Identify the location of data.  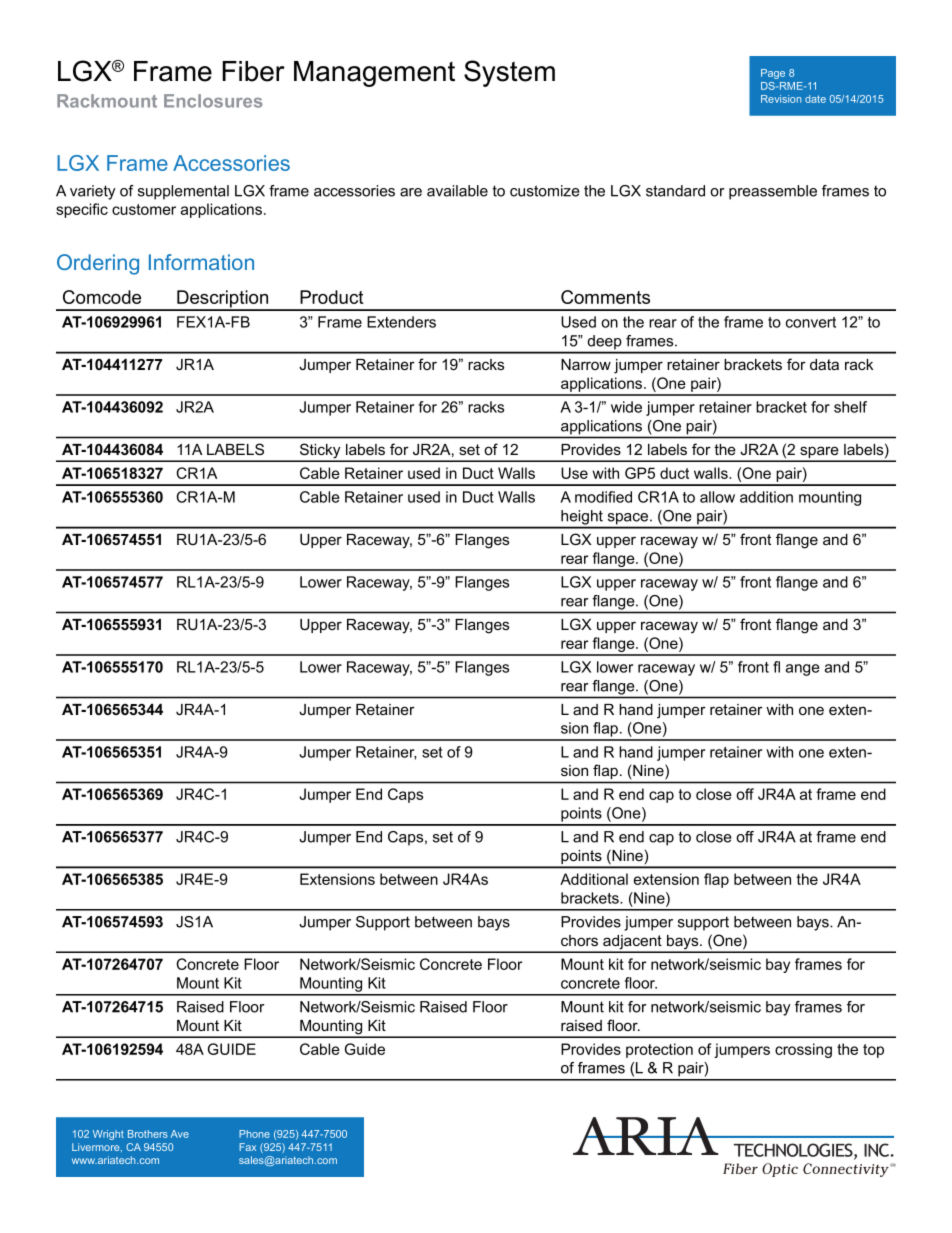
(824, 364).
